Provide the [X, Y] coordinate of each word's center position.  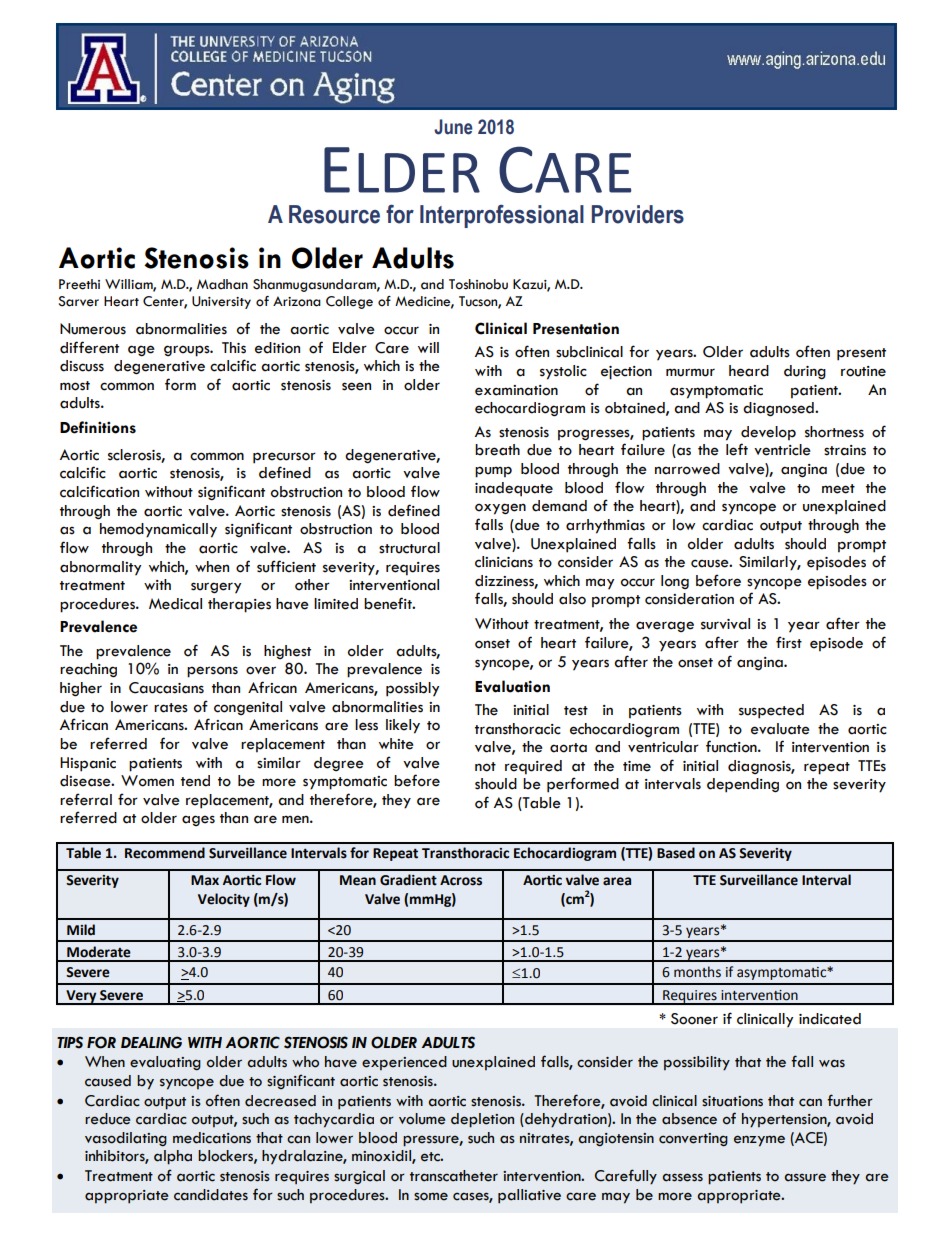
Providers [638, 214]
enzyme [759, 1141]
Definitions [98, 427]
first [789, 642]
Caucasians [166, 688]
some [431, 1196]
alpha [173, 1157]
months [697, 972]
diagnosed [779, 409]
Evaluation [512, 686]
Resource [334, 214]
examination [516, 390]
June [453, 127]
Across [461, 880]
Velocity [224, 900]
